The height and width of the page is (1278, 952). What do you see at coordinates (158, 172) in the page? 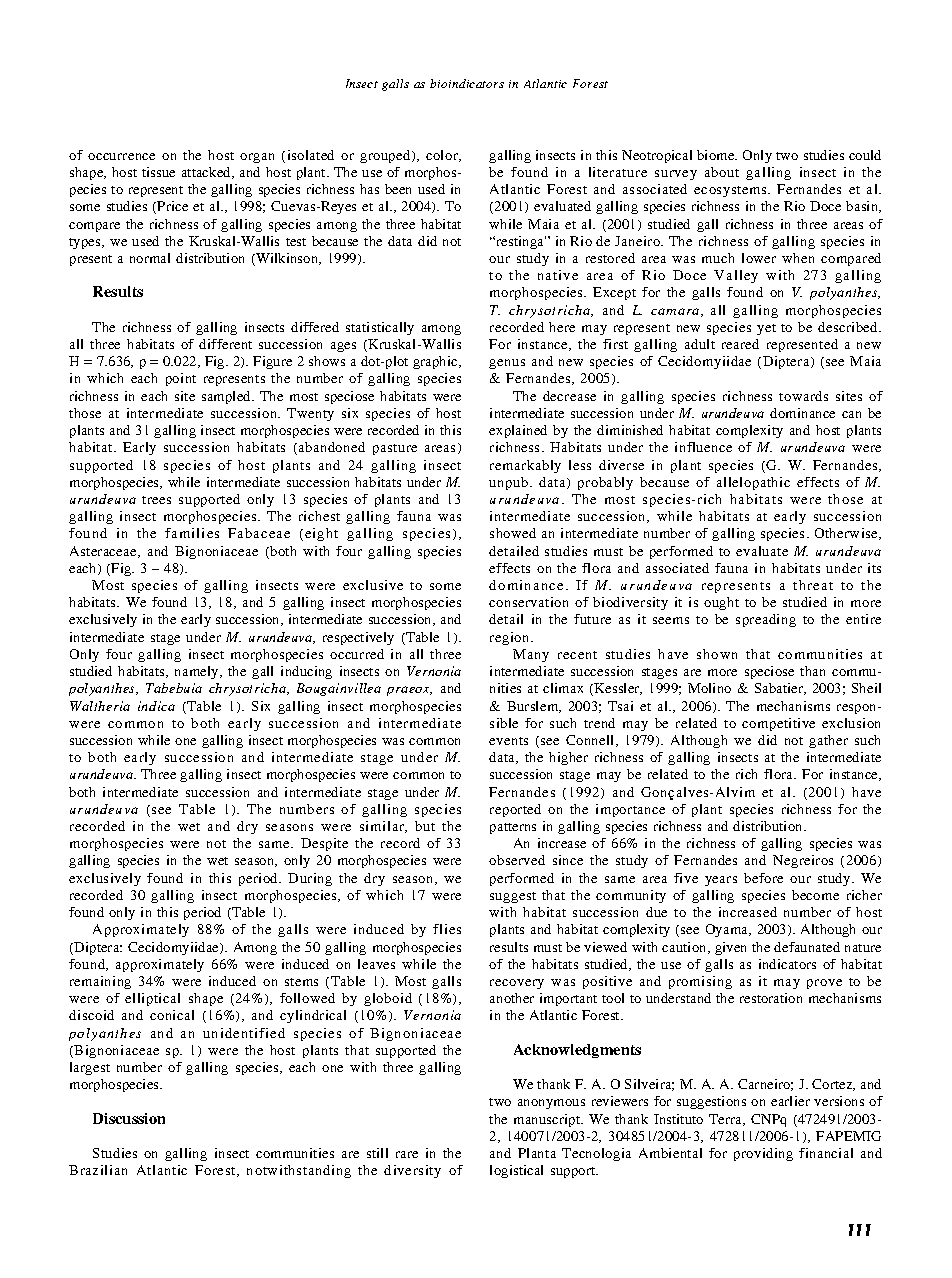
I see `tissue` at bounding box center [158, 172].
